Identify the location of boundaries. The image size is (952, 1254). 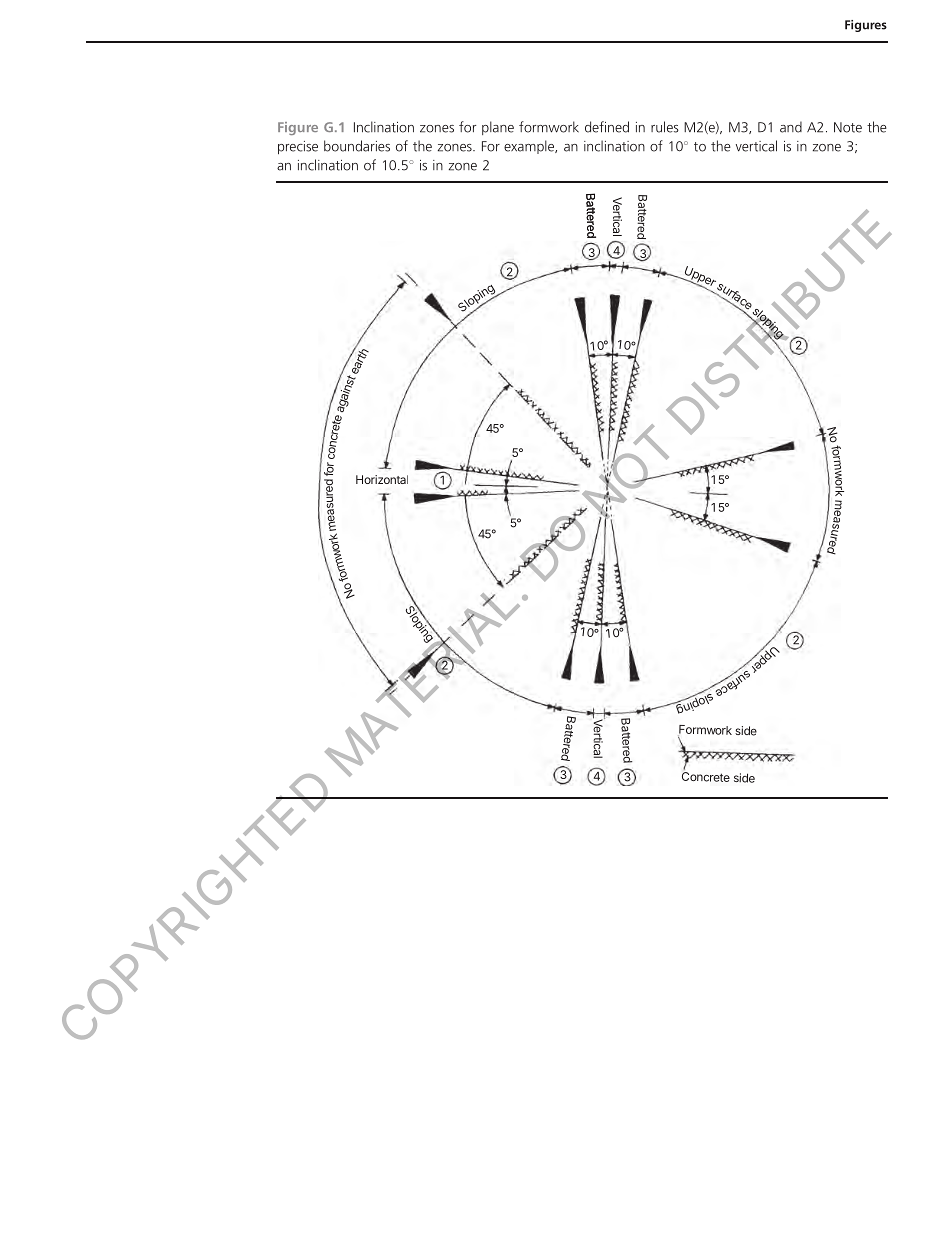
(357, 146).
